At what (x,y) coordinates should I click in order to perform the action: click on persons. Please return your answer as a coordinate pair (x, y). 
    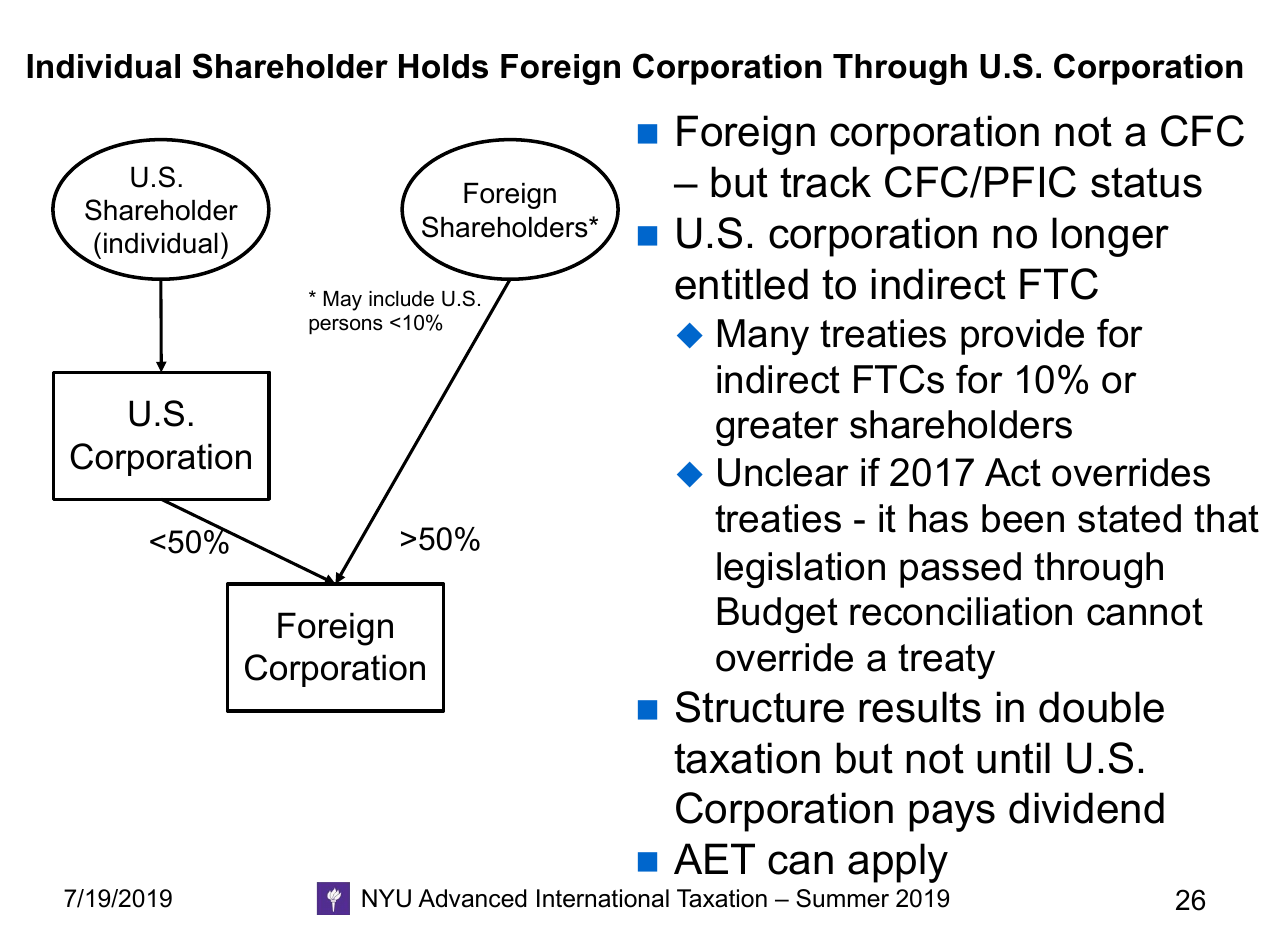
    Looking at the image, I should click on (346, 326).
